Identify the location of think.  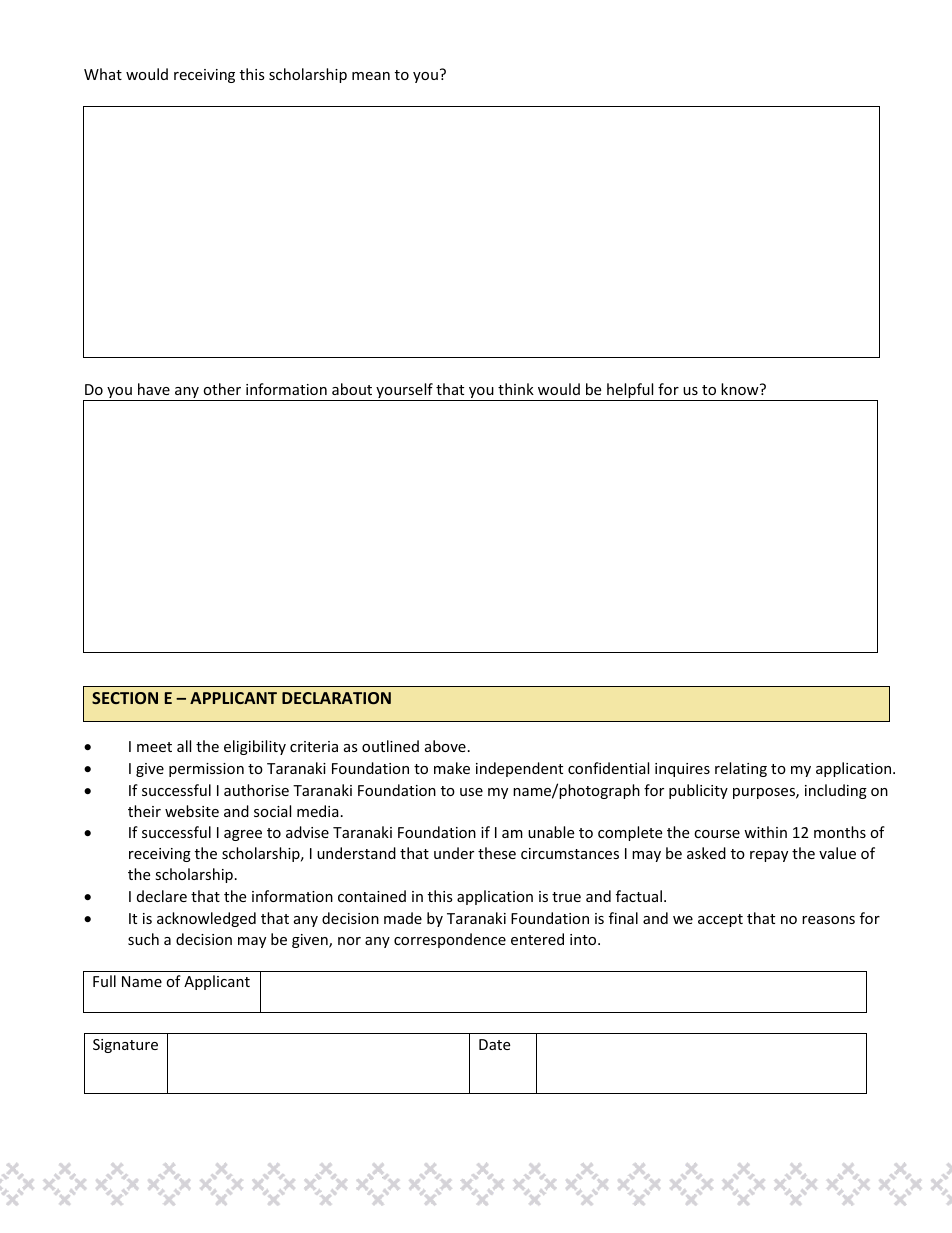
(516, 389).
